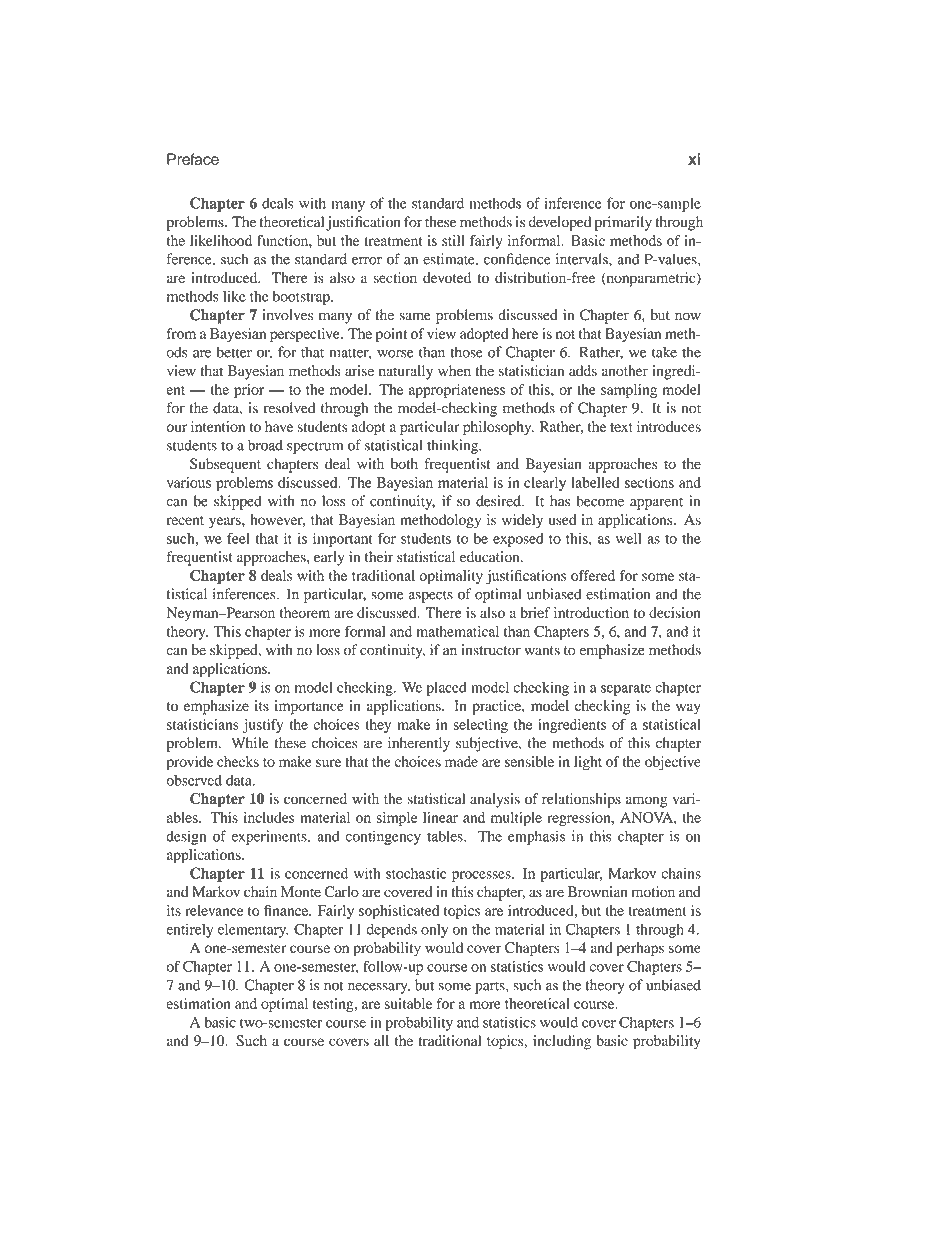 The height and width of the image is (1233, 952). Describe the element at coordinates (193, 159) in the image. I see `Preface` at that location.
